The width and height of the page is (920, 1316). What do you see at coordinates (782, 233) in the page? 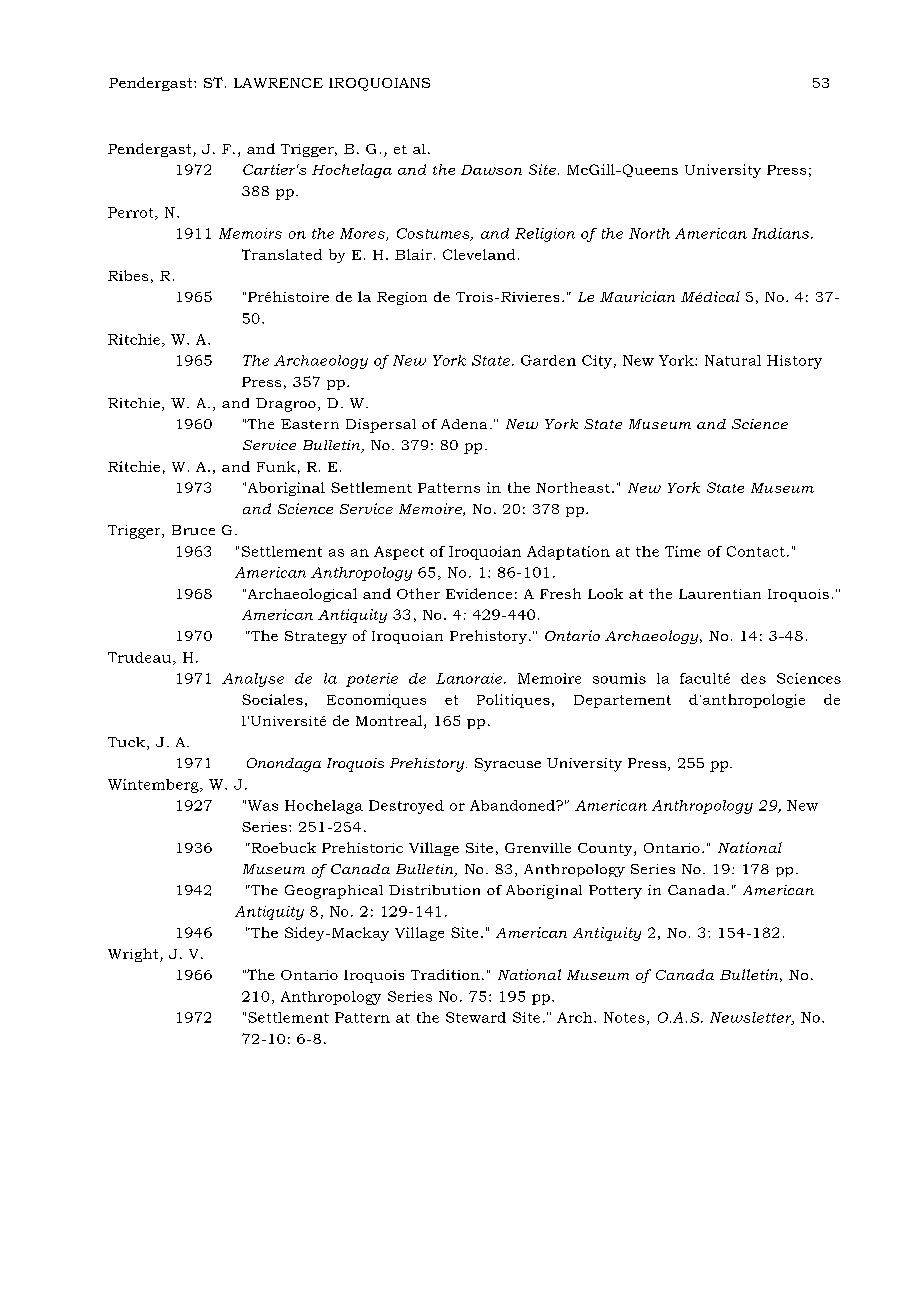
I see `Indians` at bounding box center [782, 233].
